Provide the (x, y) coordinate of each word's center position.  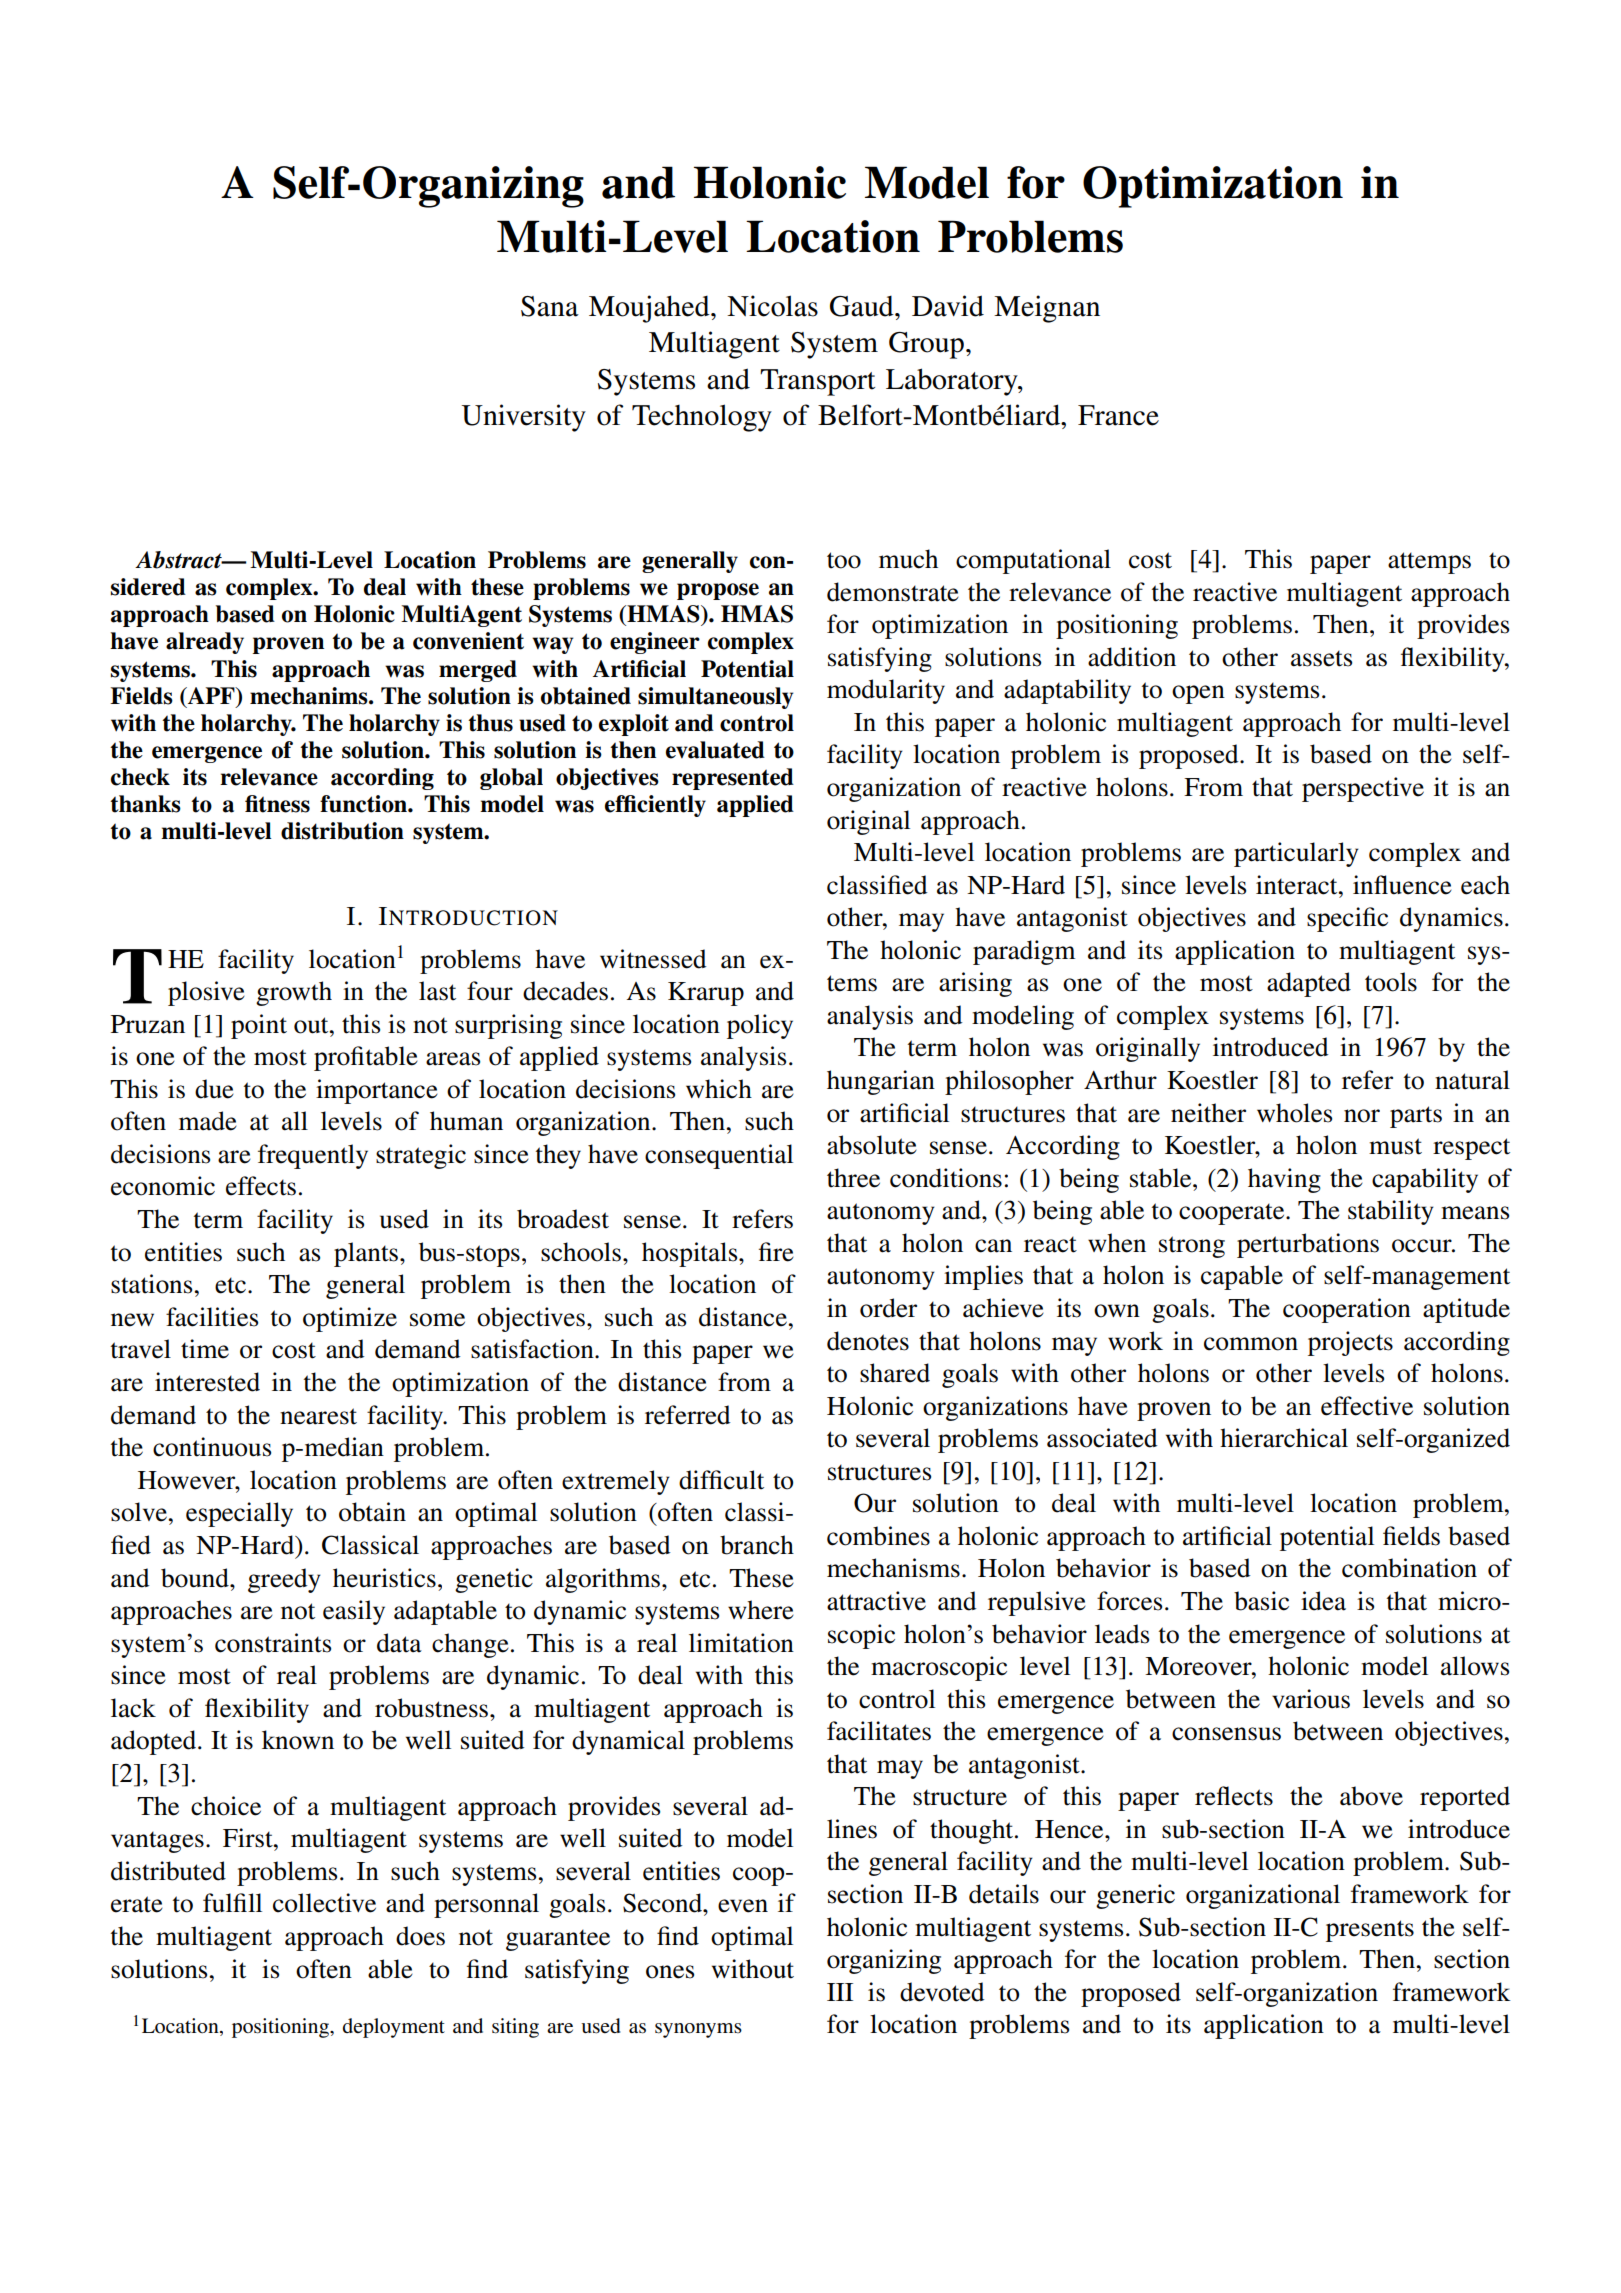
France (1118, 415)
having (1284, 1180)
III (840, 1992)
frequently (313, 1156)
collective (324, 1903)
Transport (817, 382)
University (523, 418)
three (853, 1178)
